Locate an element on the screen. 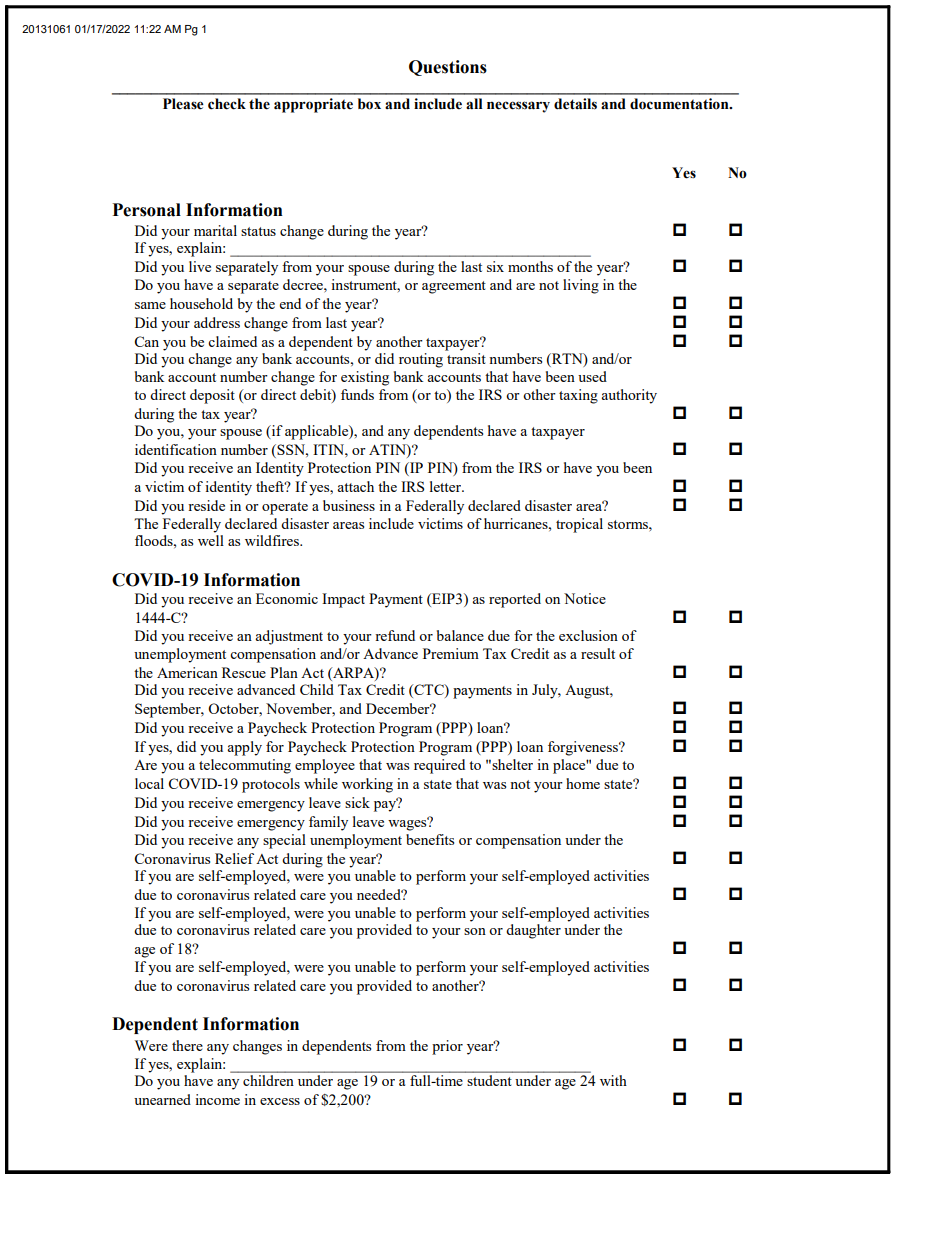 This screenshot has width=952, height=1233. with is located at coordinates (613, 1080).
